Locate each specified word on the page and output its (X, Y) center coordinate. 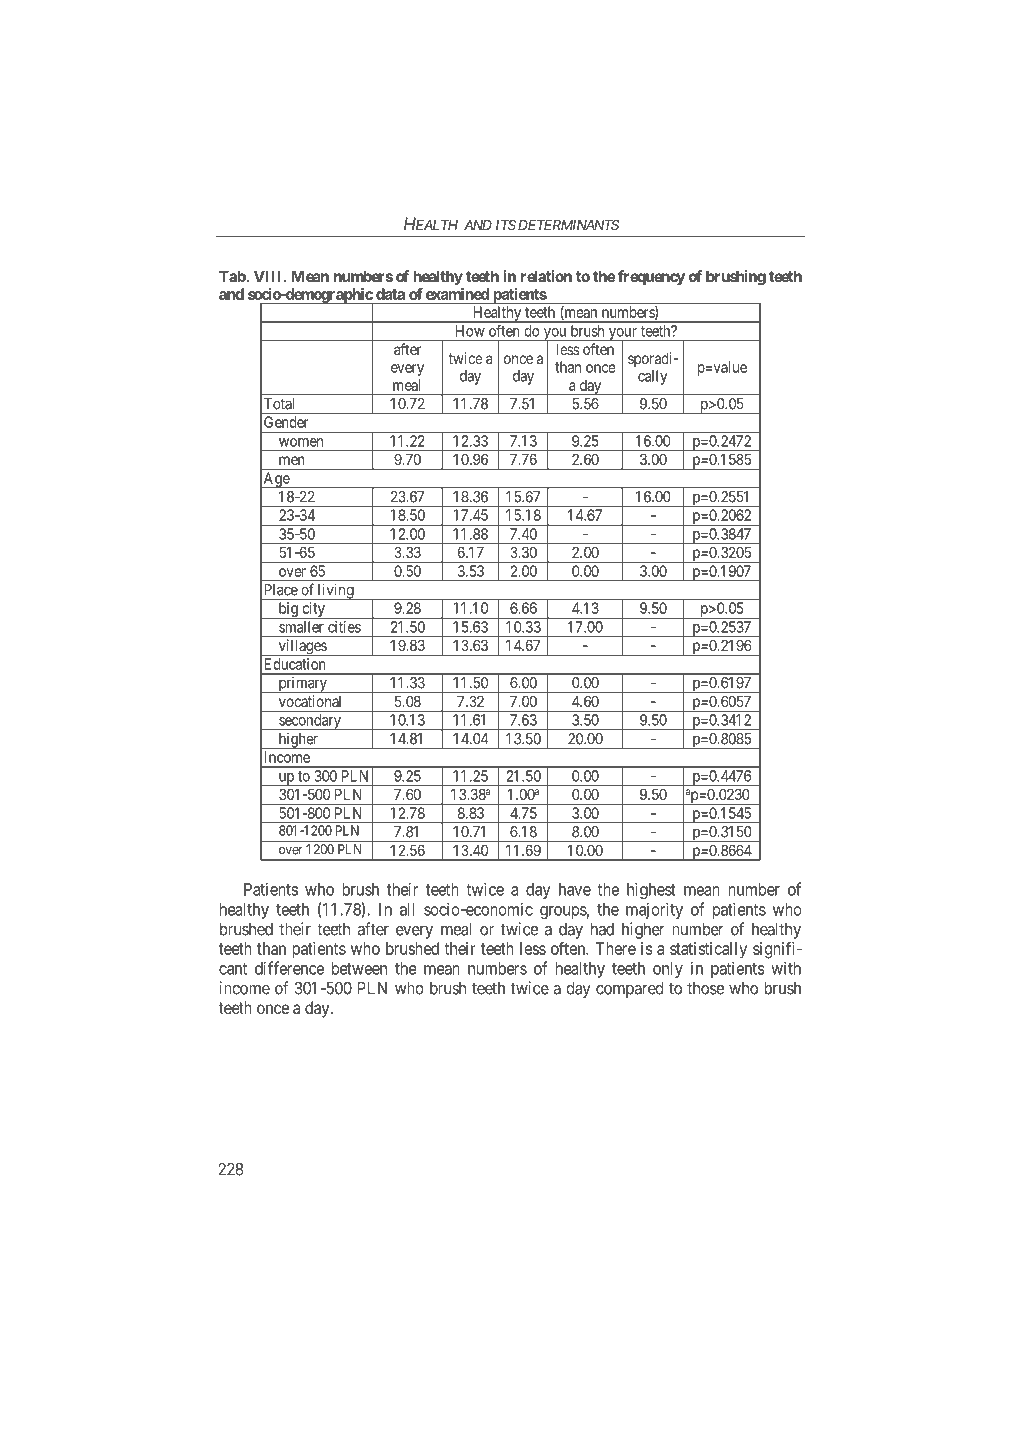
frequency (651, 277)
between (359, 968)
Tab (233, 276)
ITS (506, 225)
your (622, 335)
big (288, 610)
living (336, 592)
